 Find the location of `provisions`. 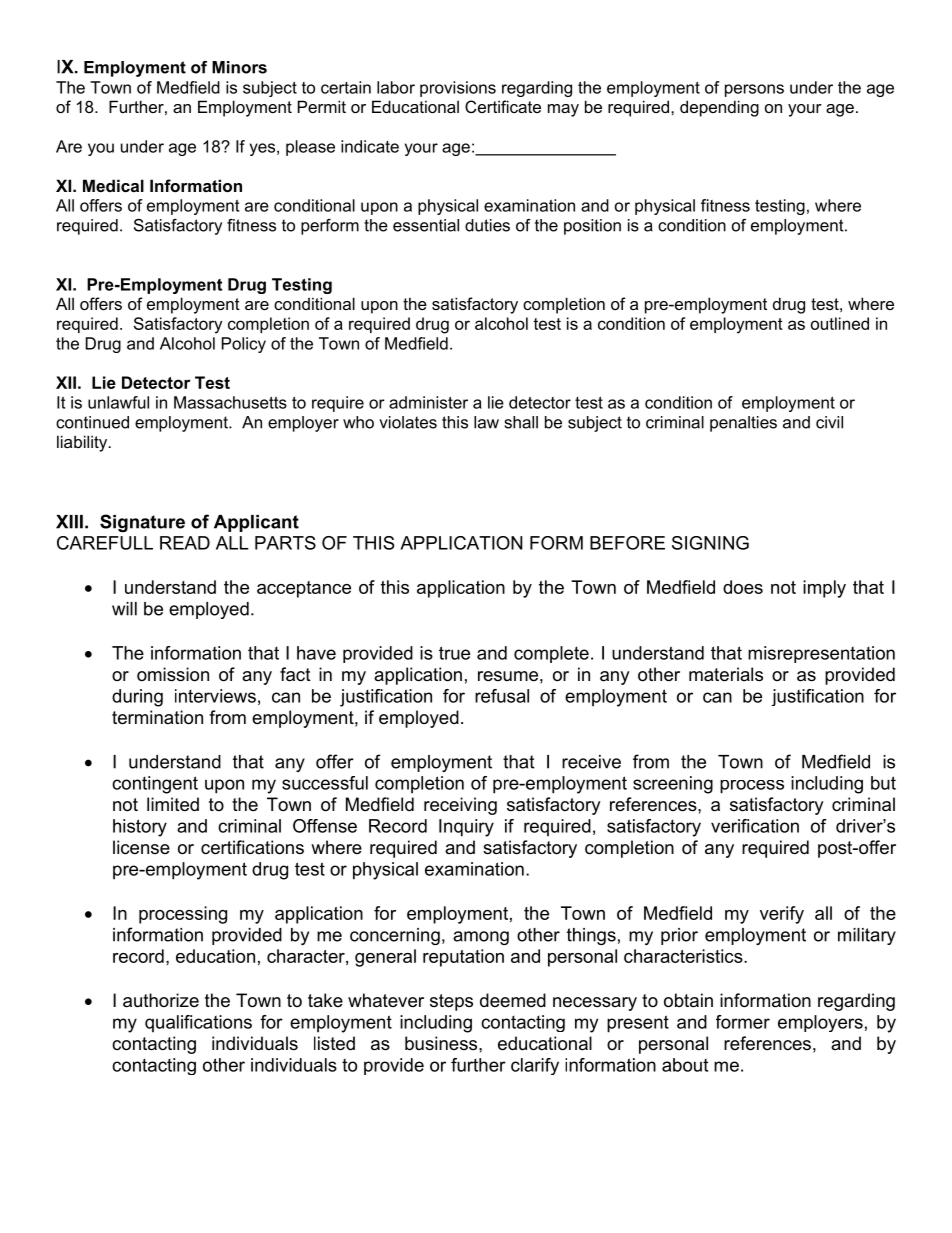

provisions is located at coordinates (458, 89).
